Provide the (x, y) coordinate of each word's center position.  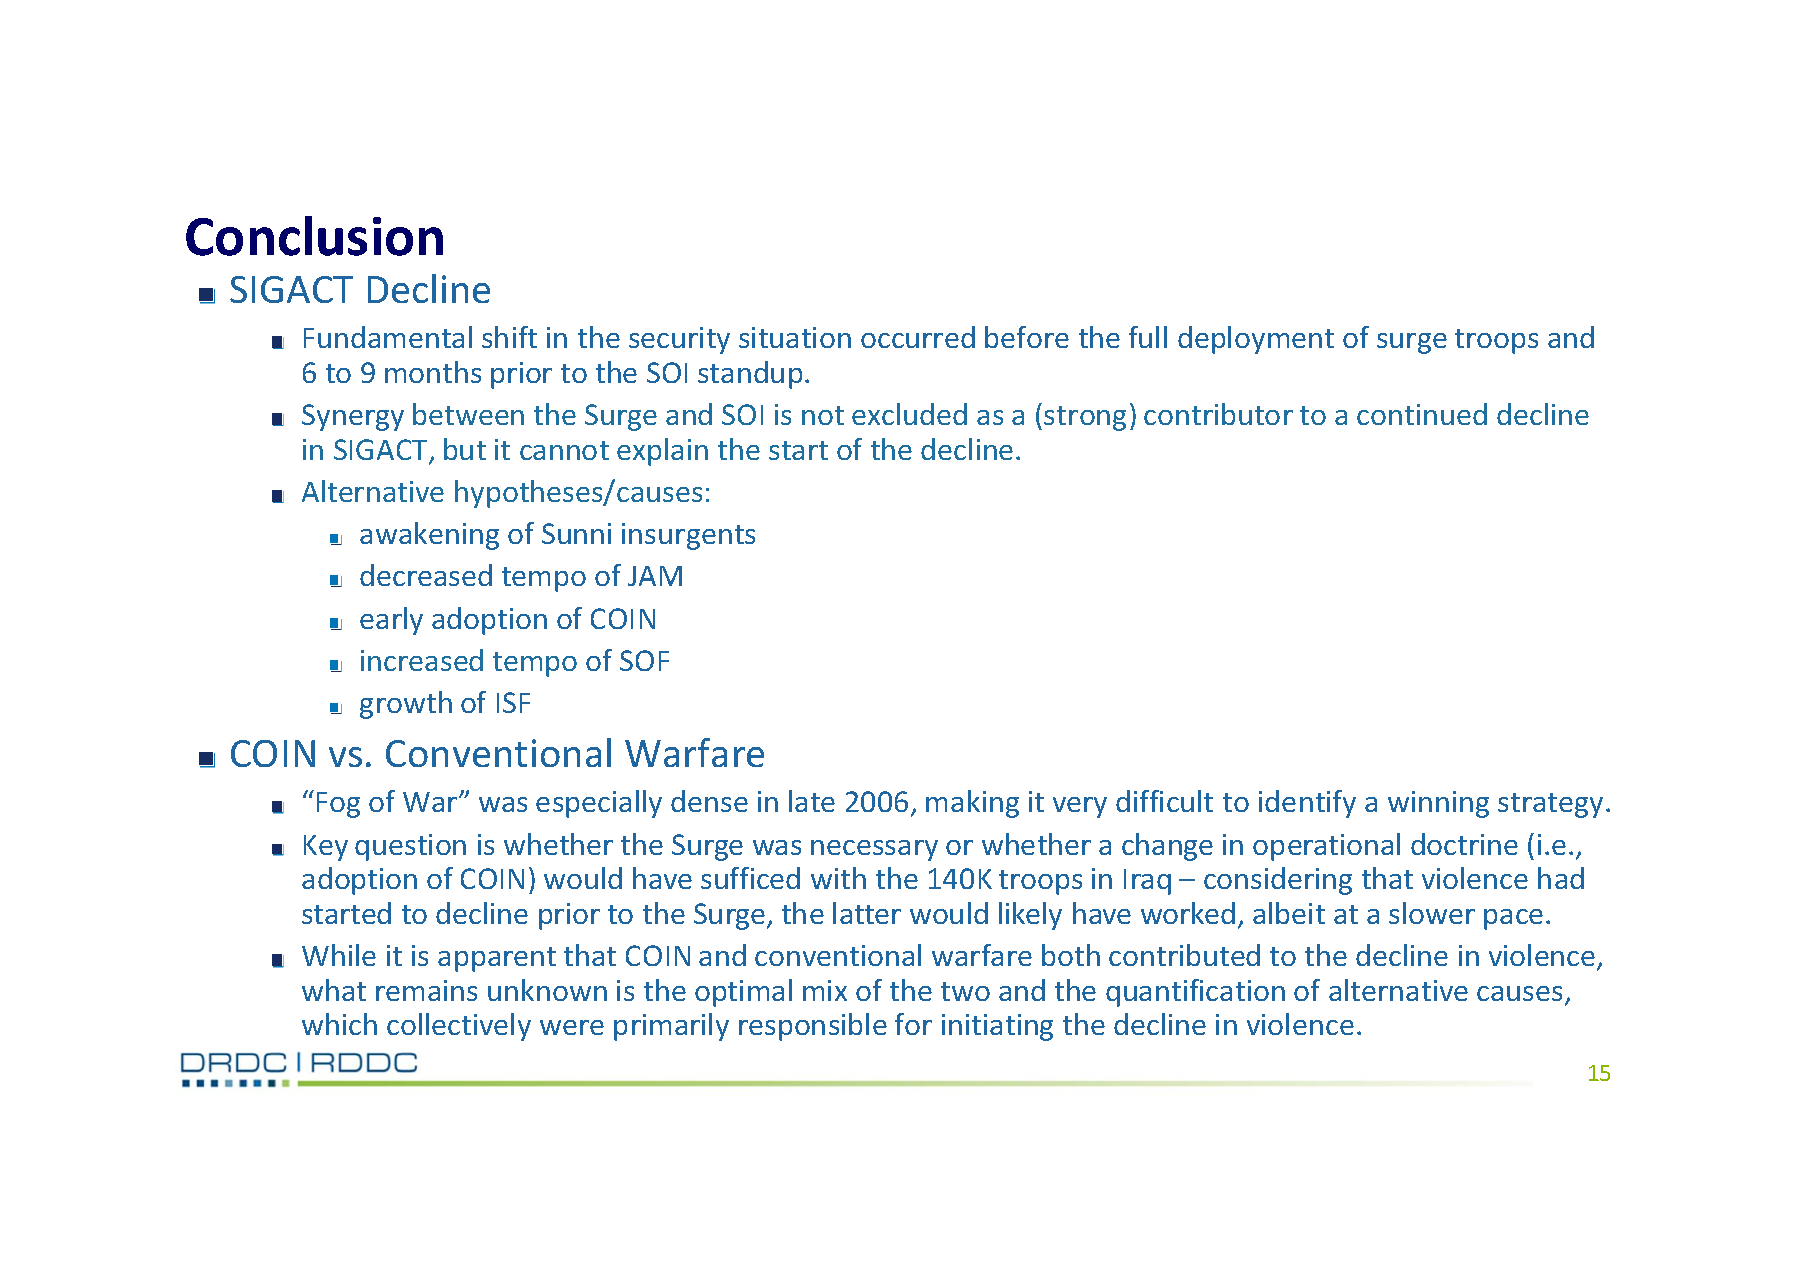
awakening (429, 536)
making (972, 804)
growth (406, 705)
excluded (909, 414)
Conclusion (314, 236)
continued (1422, 414)
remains (426, 990)
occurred (918, 337)
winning (1438, 804)
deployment (1256, 340)
